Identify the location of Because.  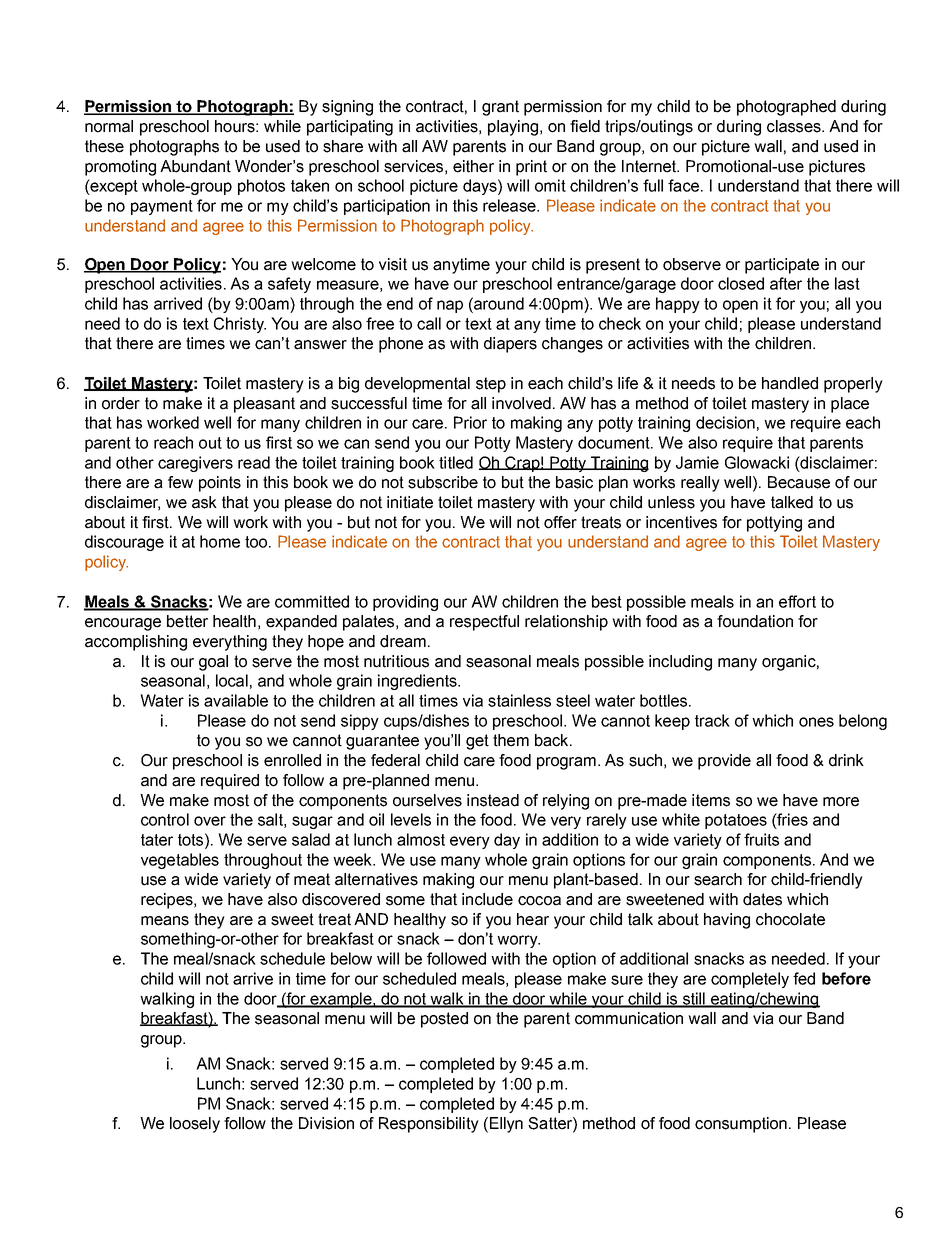
(799, 482).
